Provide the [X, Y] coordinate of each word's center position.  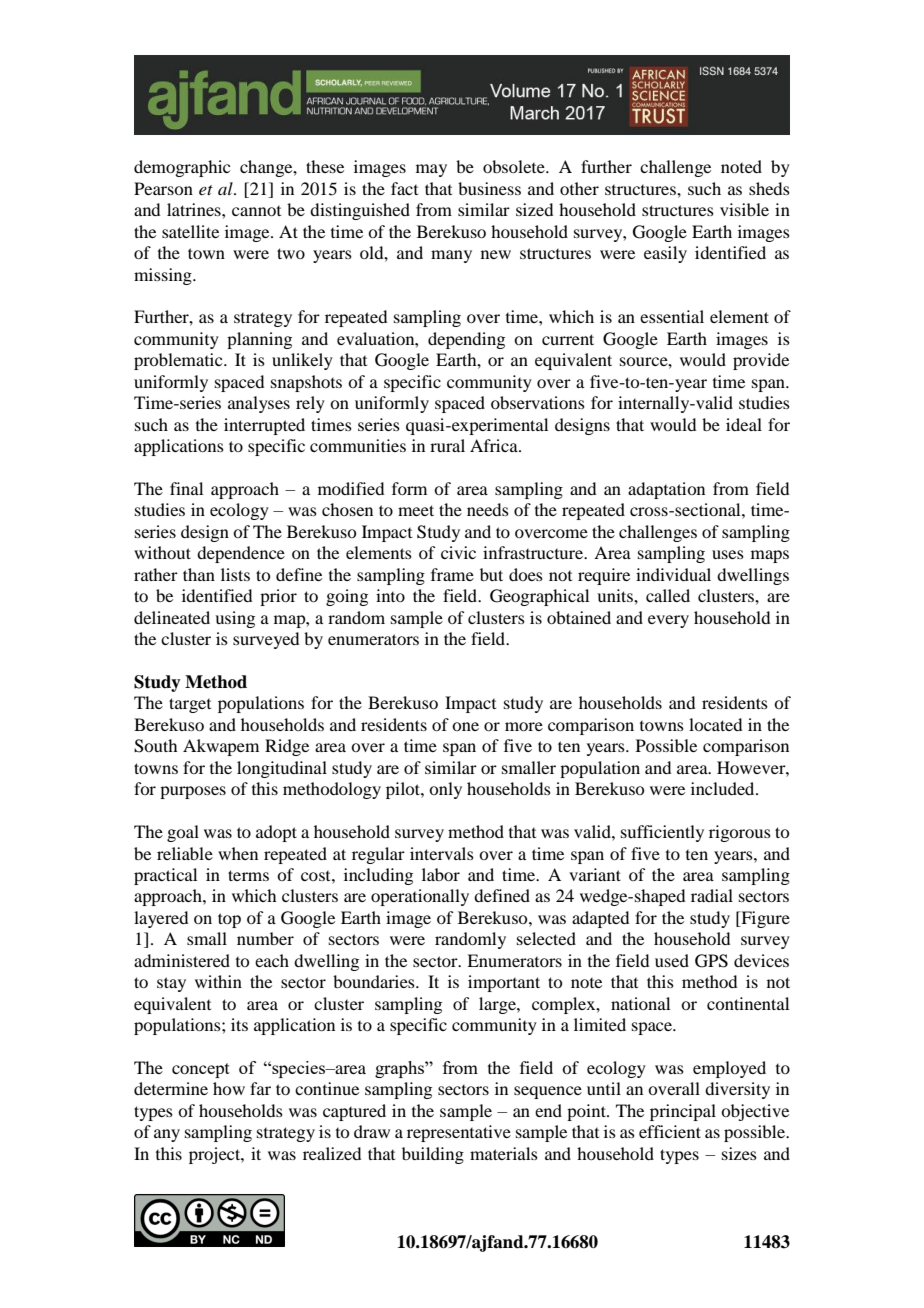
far [260, 1088]
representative [459, 1133]
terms [248, 875]
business [489, 188]
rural [447, 445]
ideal [744, 424]
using [235, 619]
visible [744, 209]
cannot [256, 211]
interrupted [264, 426]
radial [712, 895]
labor [441, 874]
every [668, 621]
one [465, 726]
